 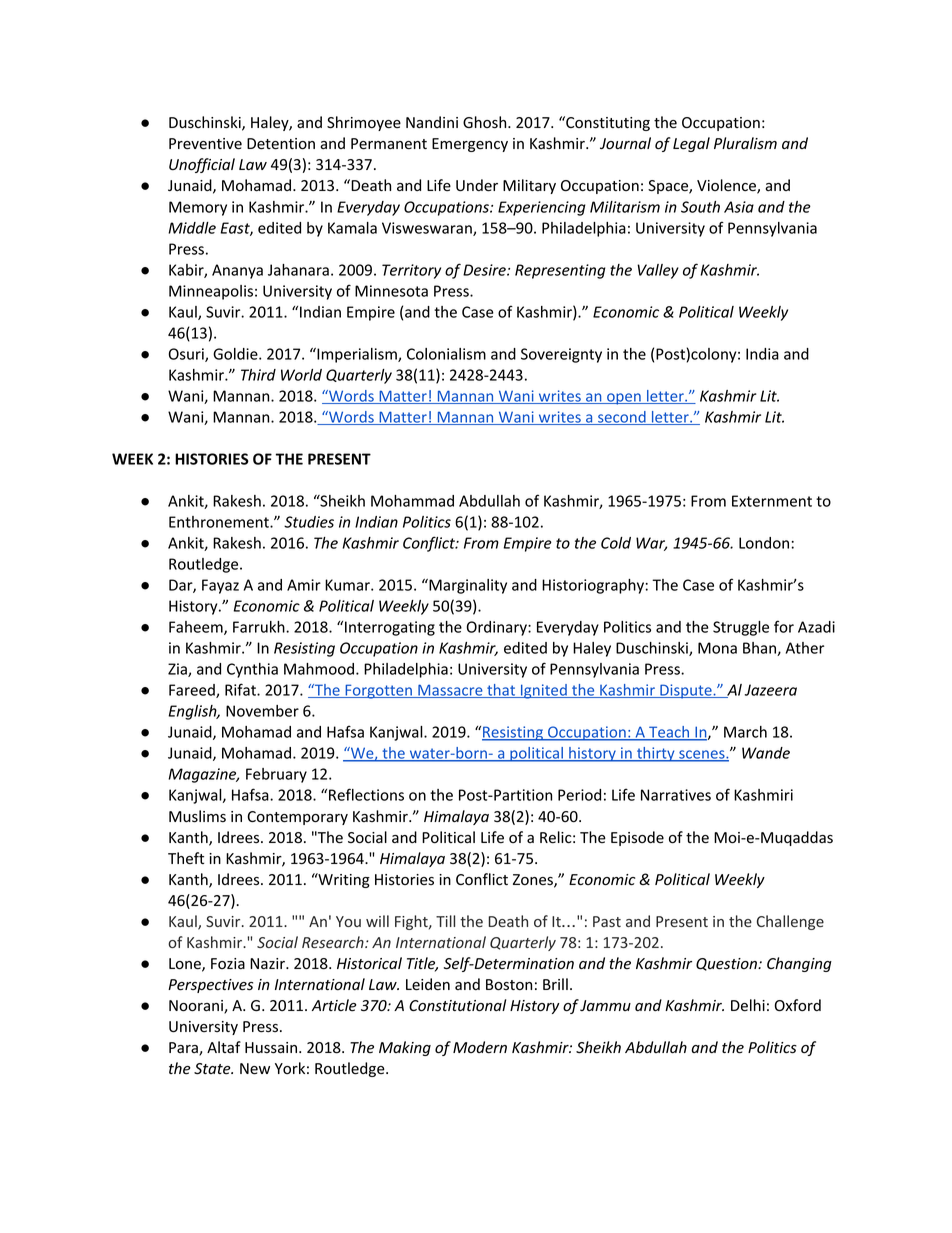 What do you see at coordinates (745, 732) in the page?
I see `March` at bounding box center [745, 732].
